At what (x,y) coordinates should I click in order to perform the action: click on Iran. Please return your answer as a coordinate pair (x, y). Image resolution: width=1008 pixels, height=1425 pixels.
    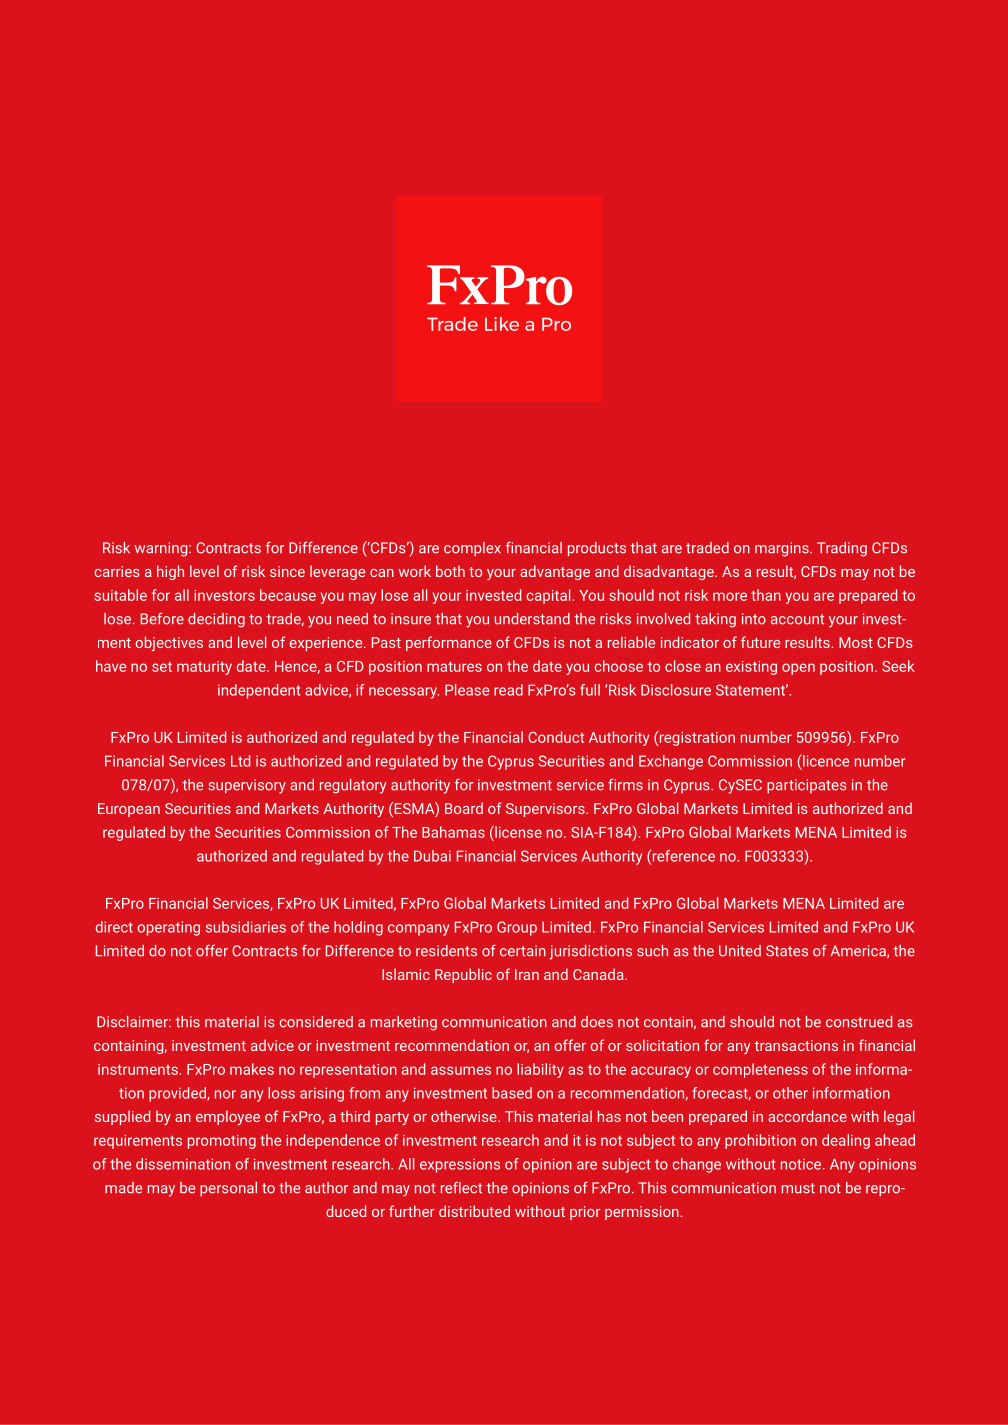
    Looking at the image, I should click on (527, 974).
